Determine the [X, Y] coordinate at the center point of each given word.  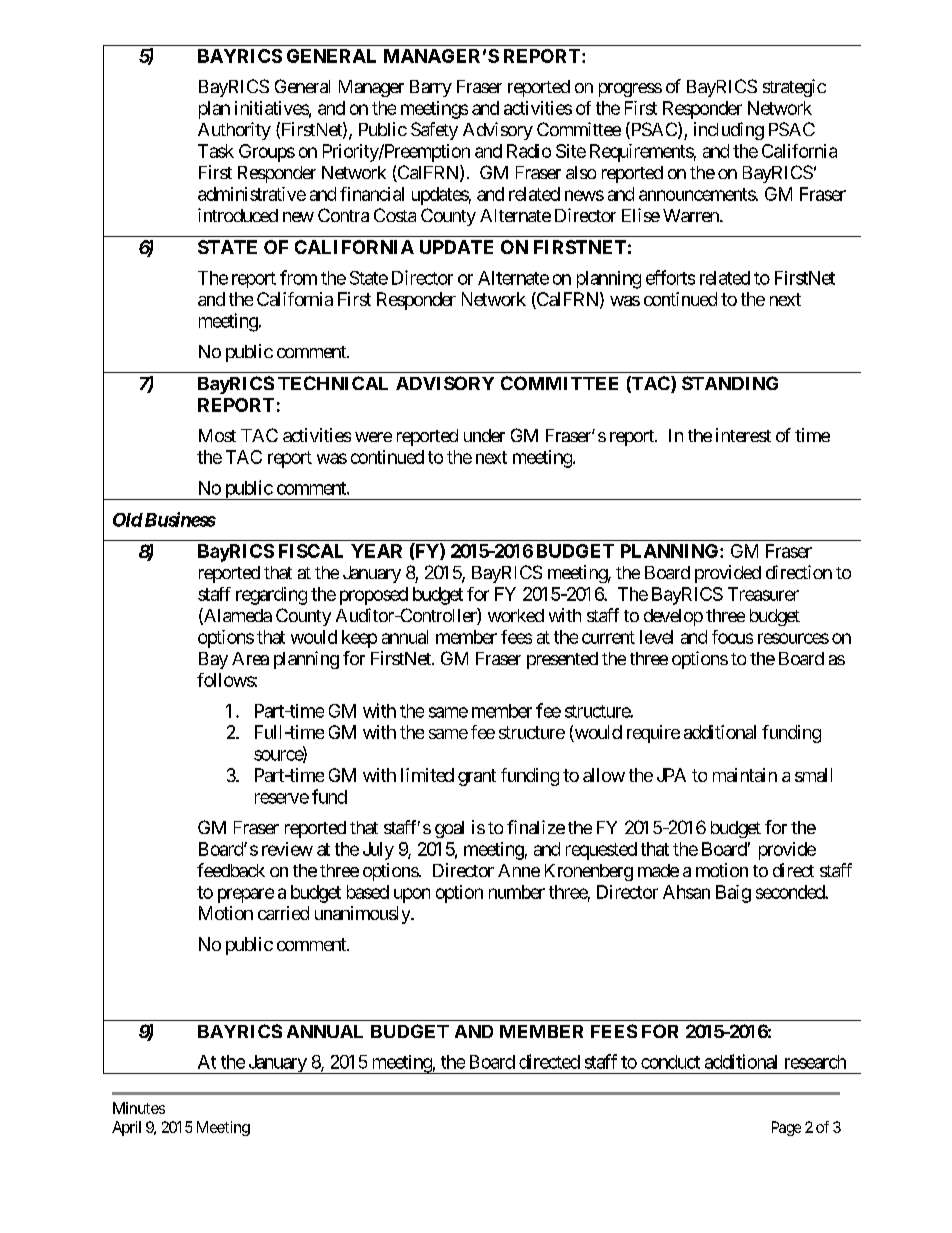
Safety [434, 131]
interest [743, 435]
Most [217, 435]
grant [477, 777]
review [287, 849]
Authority [234, 131]
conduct [670, 1062]
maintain [745, 775]
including [729, 131]
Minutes [139, 1108]
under [484, 435]
